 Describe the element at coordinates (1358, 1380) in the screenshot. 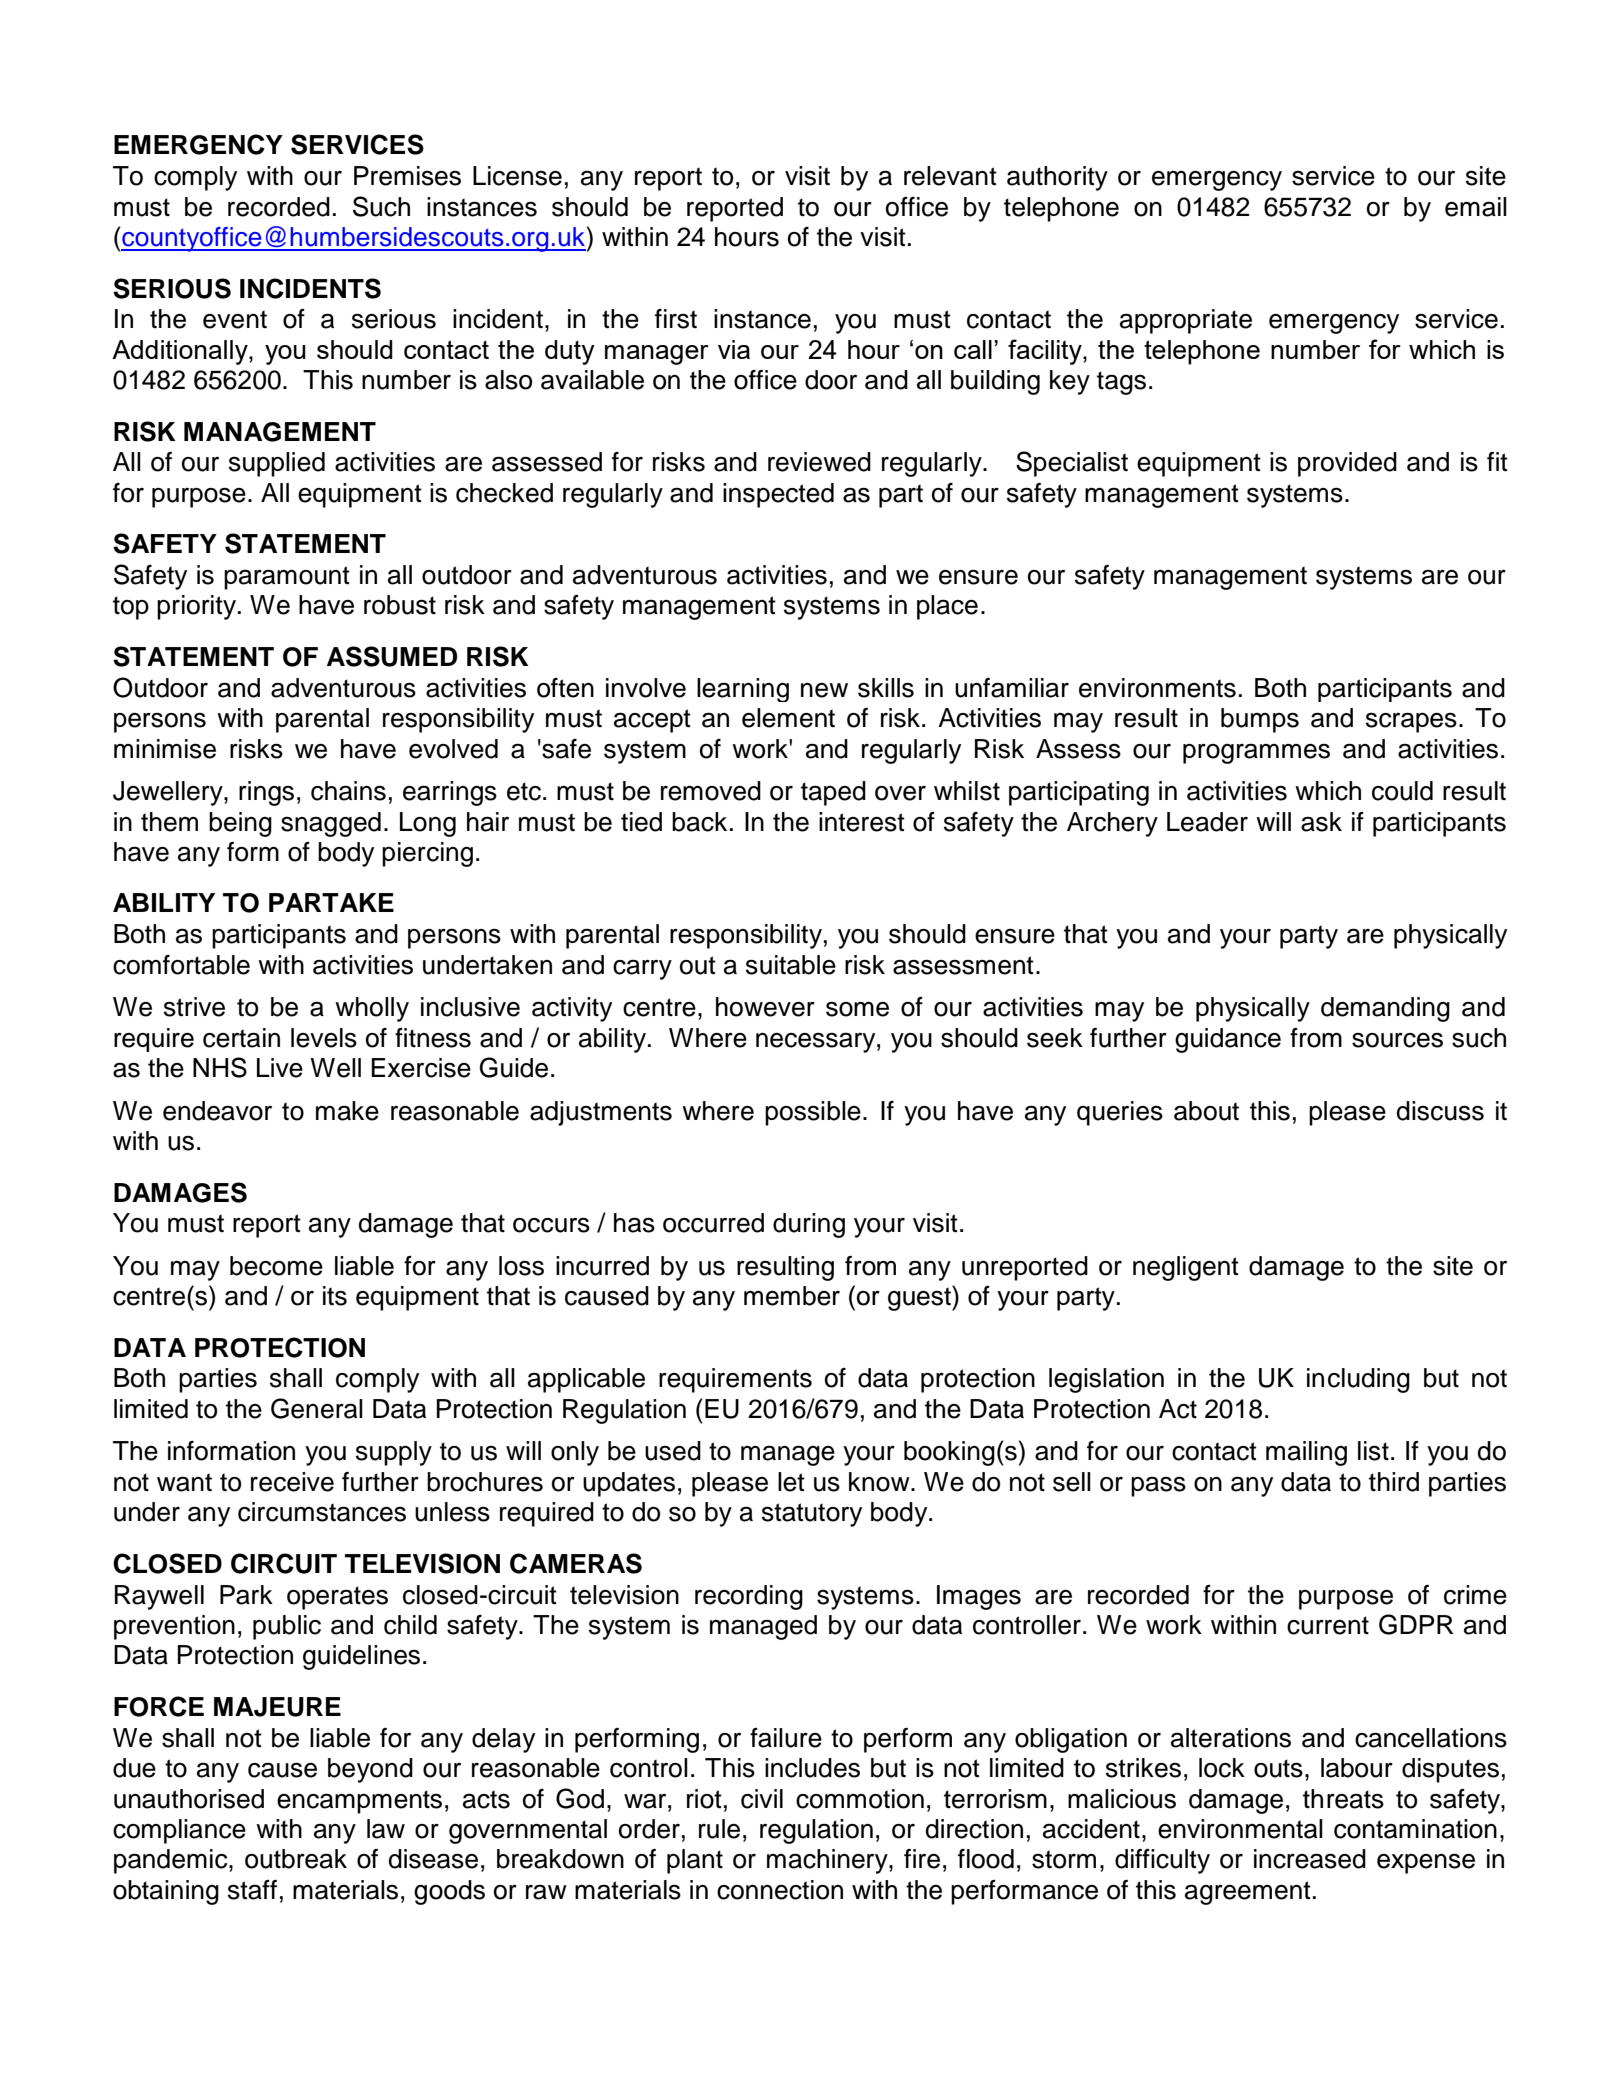

I see `including` at that location.
